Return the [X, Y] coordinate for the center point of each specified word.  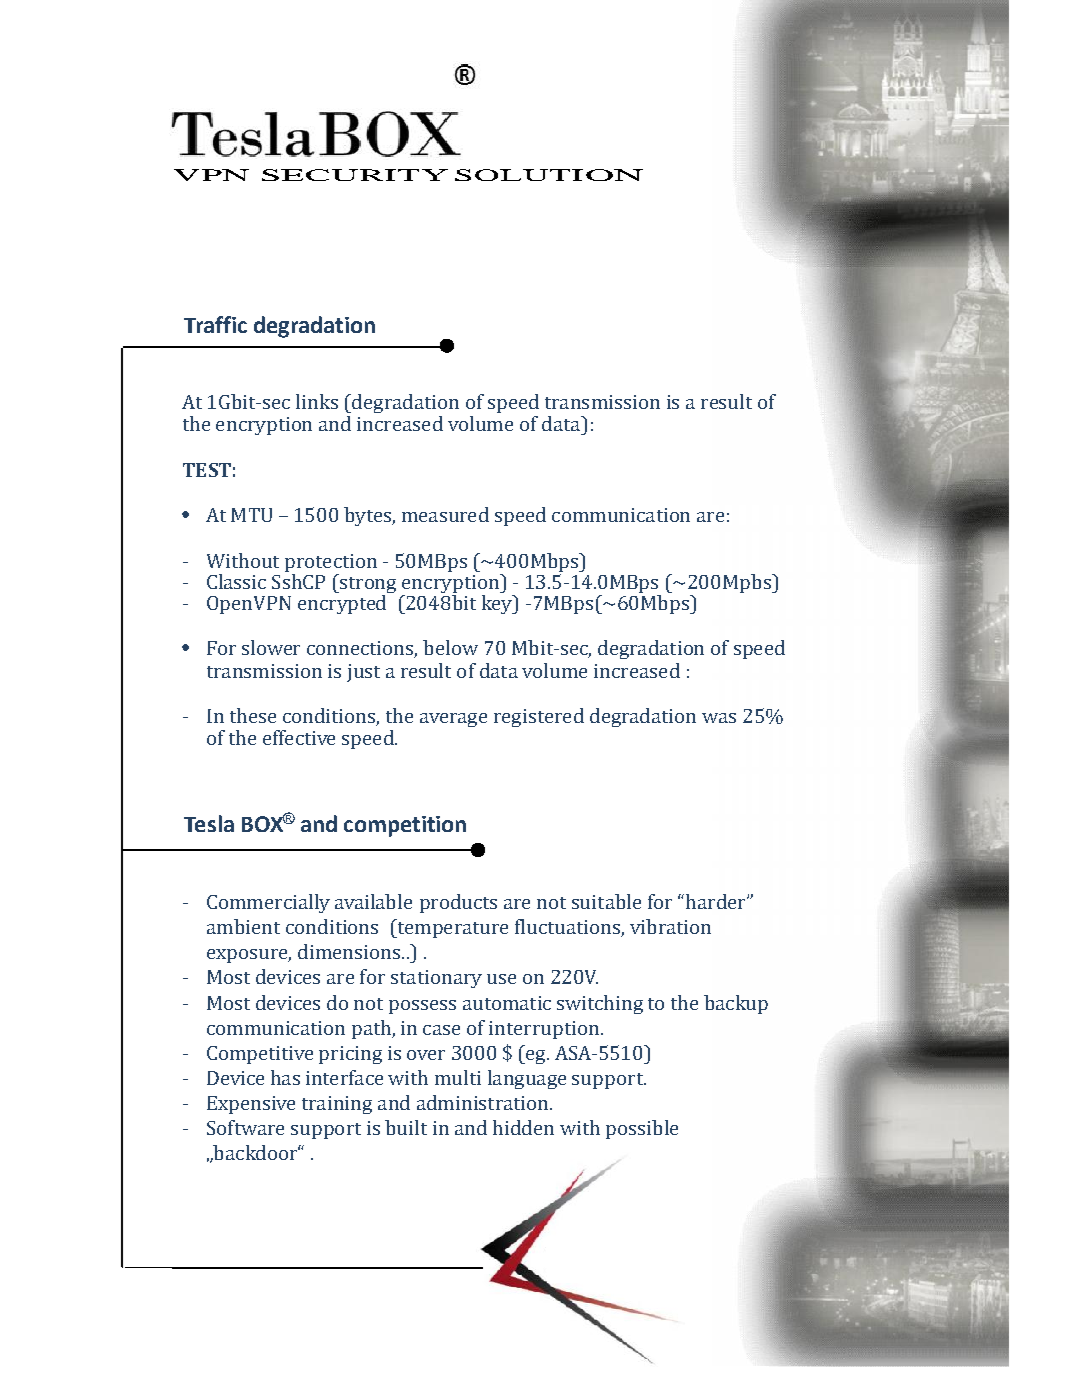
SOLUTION [549, 175]
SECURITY [355, 175]
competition [405, 826]
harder [717, 901]
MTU [251, 515]
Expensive [251, 1105]
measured [445, 514]
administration [484, 1102]
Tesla [209, 823]
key [498, 604]
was [719, 718]
